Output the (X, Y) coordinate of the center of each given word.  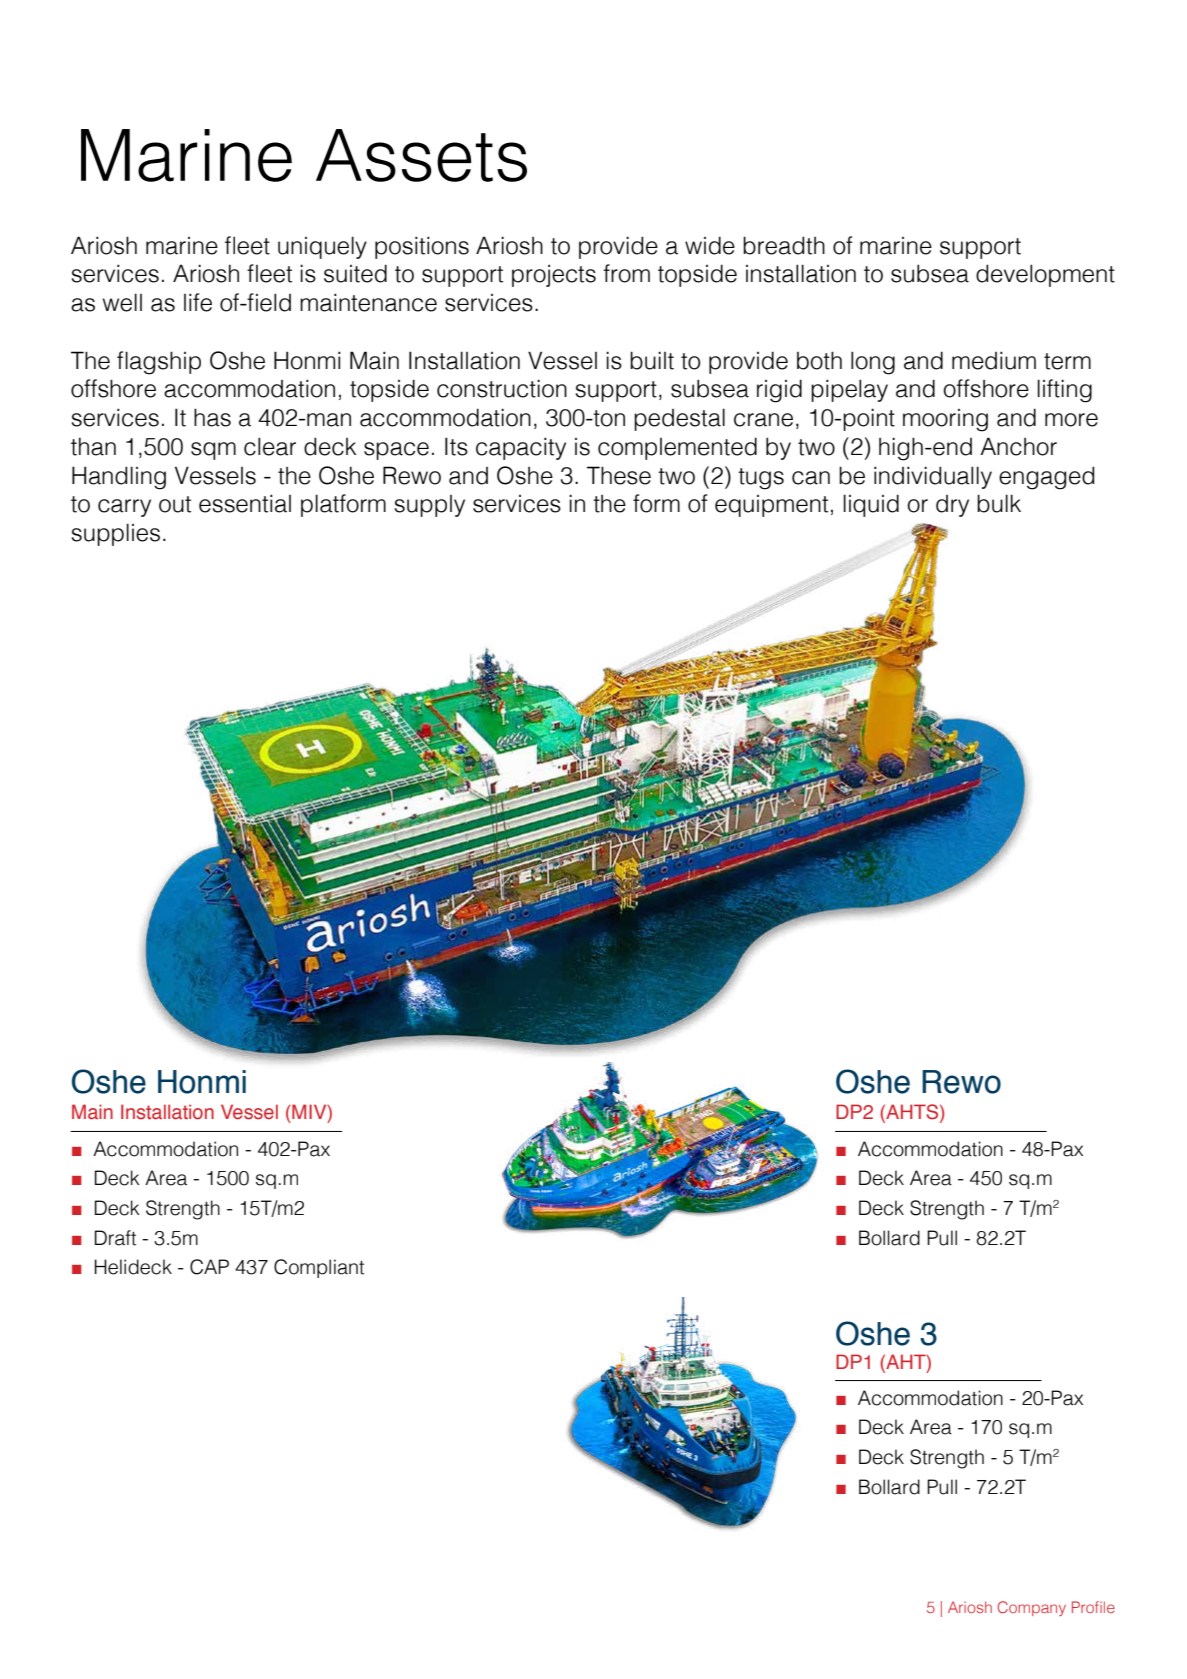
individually (933, 477)
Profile (1093, 1607)
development (1045, 275)
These (619, 475)
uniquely (322, 247)
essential (245, 503)
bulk (999, 503)
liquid (871, 505)
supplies (115, 534)
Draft (115, 1238)
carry (124, 508)
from (626, 273)
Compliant (319, 1268)
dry (952, 506)
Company (1032, 1608)
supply (429, 506)
